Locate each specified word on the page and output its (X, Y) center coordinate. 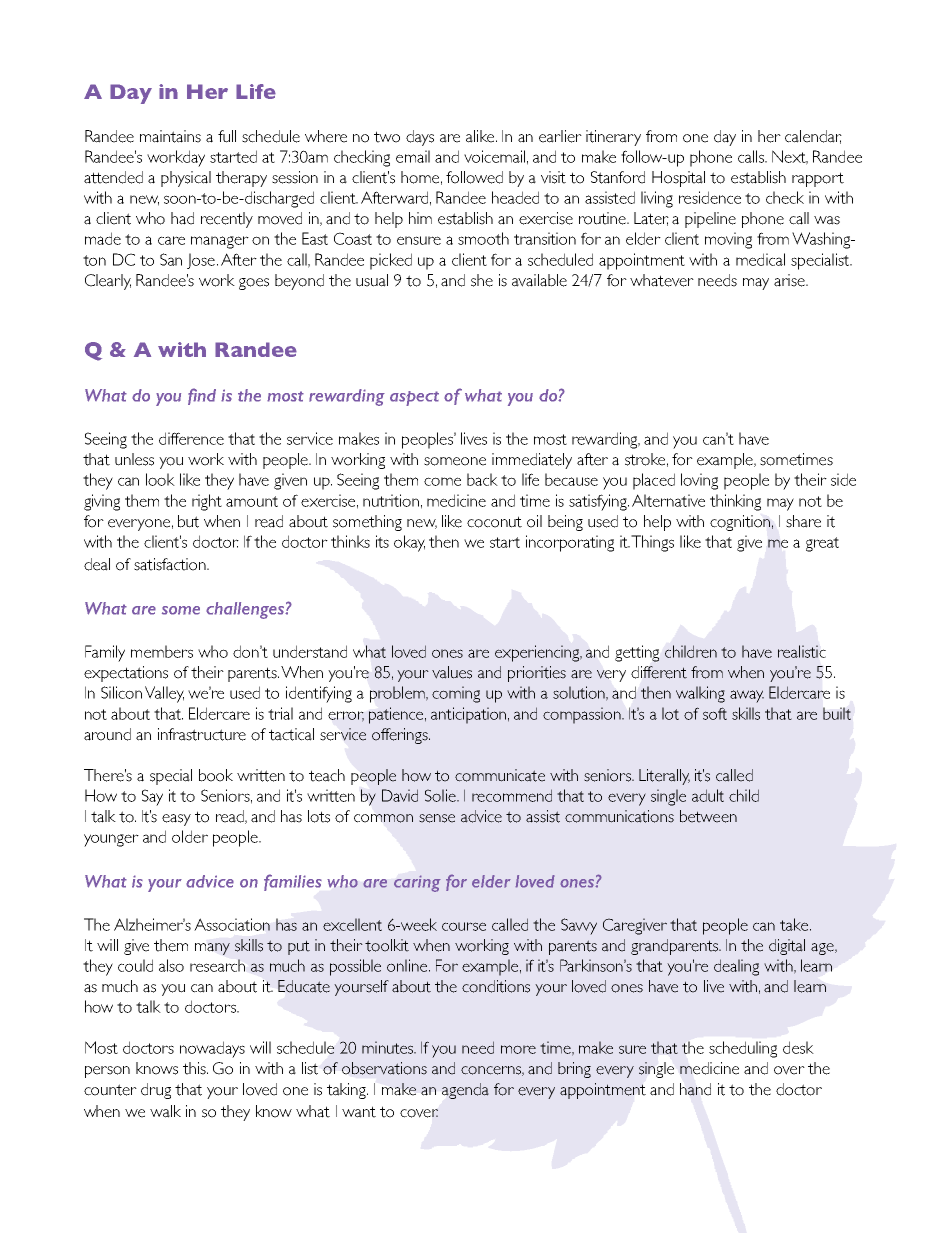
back (482, 479)
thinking (735, 502)
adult (708, 795)
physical (186, 179)
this (195, 1068)
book (216, 775)
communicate (500, 775)
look (160, 479)
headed (515, 197)
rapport (818, 179)
